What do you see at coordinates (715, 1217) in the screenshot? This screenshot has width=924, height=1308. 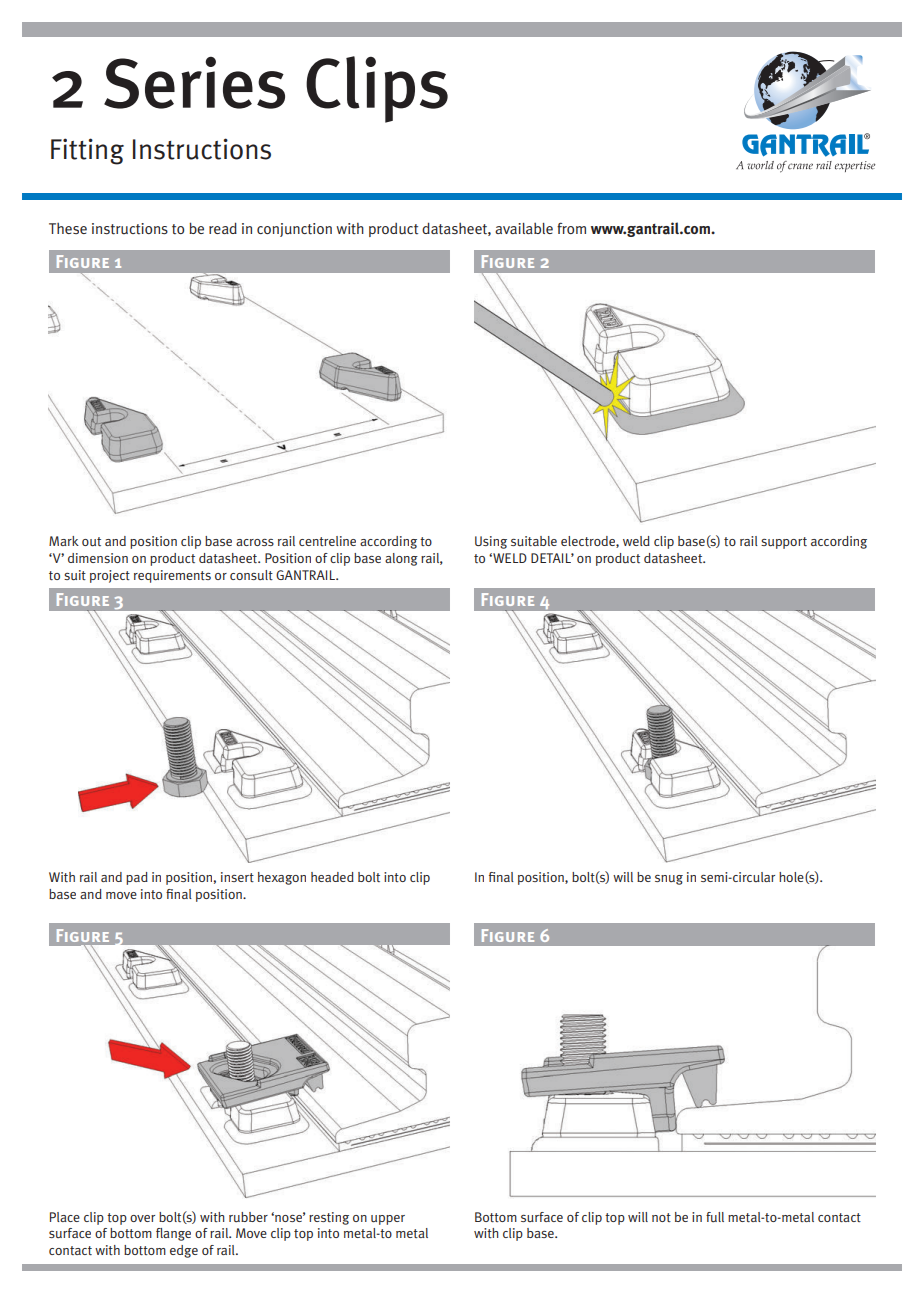 I see `full` at bounding box center [715, 1217].
